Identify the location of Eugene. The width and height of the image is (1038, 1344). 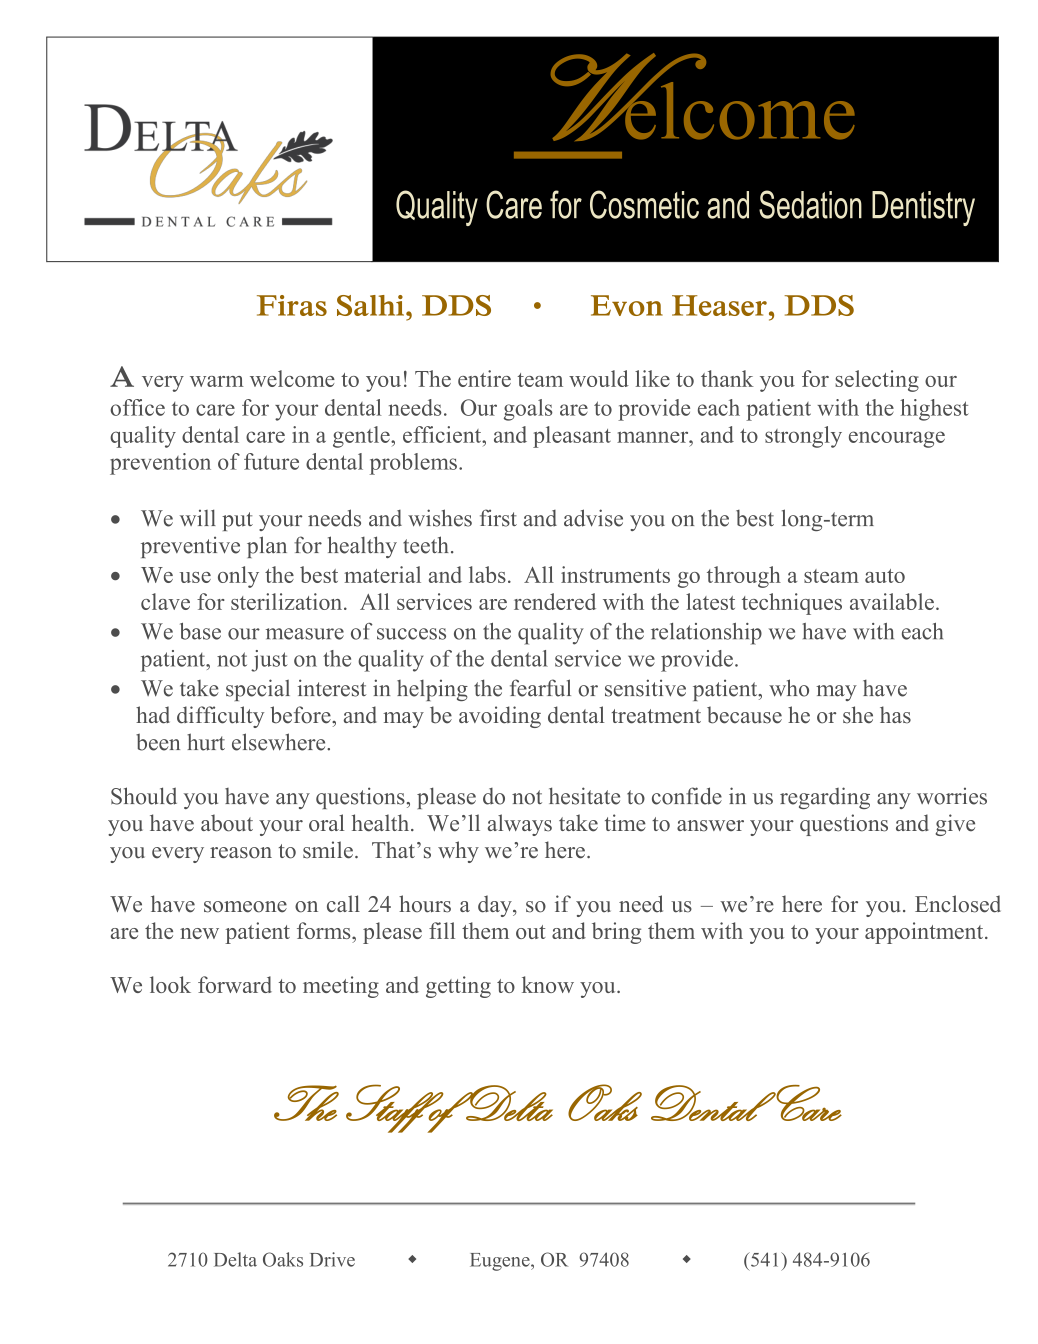
(501, 1262).
